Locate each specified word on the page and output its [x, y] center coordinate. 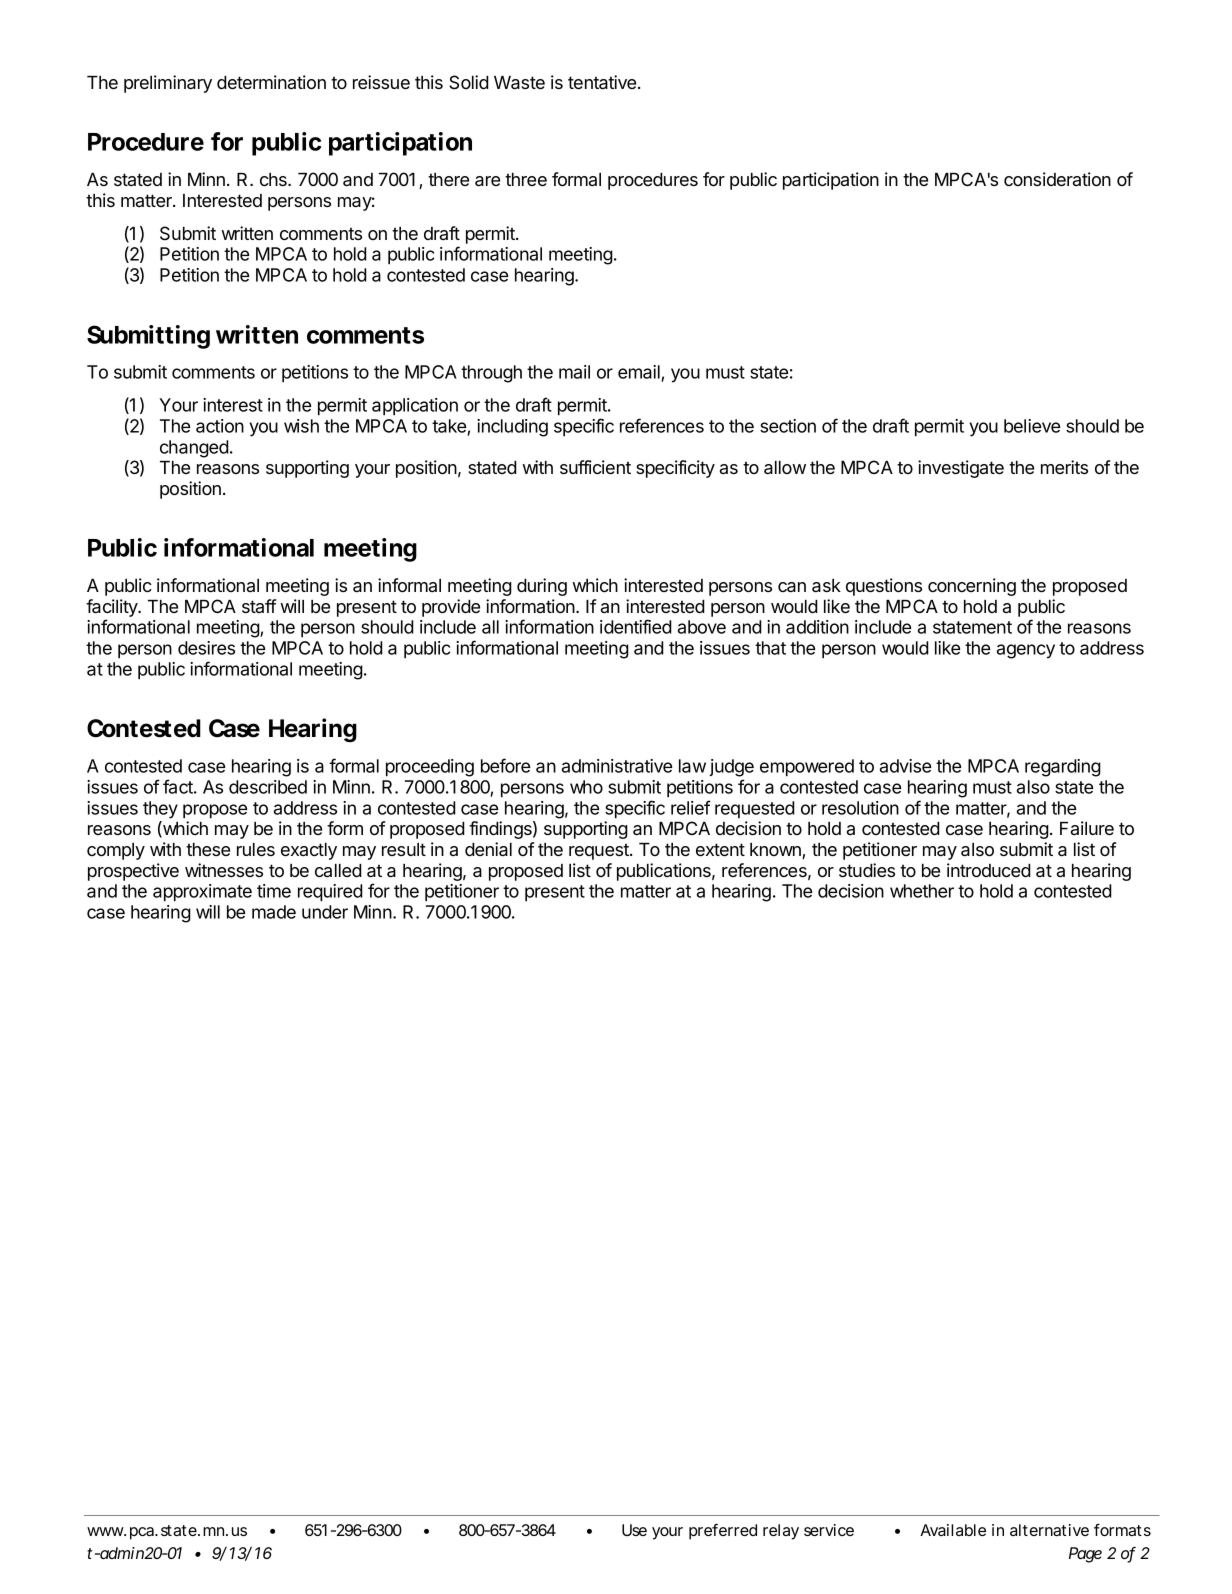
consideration [1057, 179]
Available [953, 1530]
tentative [603, 82]
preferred [723, 1531]
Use [634, 1530]
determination [271, 82]
